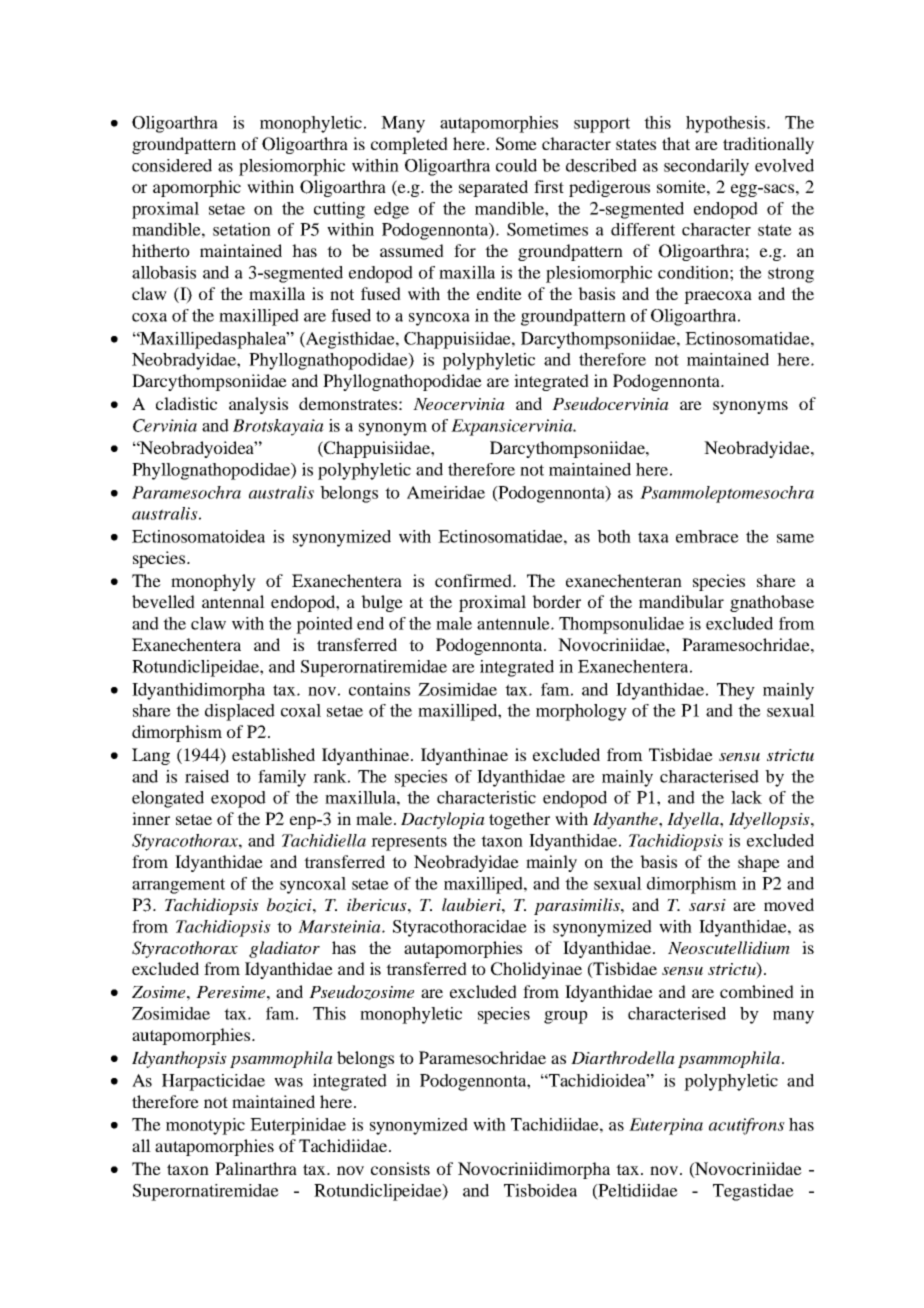 Image resolution: width=924 pixels, height=1308 pixels. Describe the element at coordinates (757, 991) in the screenshot. I see `combined` at that location.
